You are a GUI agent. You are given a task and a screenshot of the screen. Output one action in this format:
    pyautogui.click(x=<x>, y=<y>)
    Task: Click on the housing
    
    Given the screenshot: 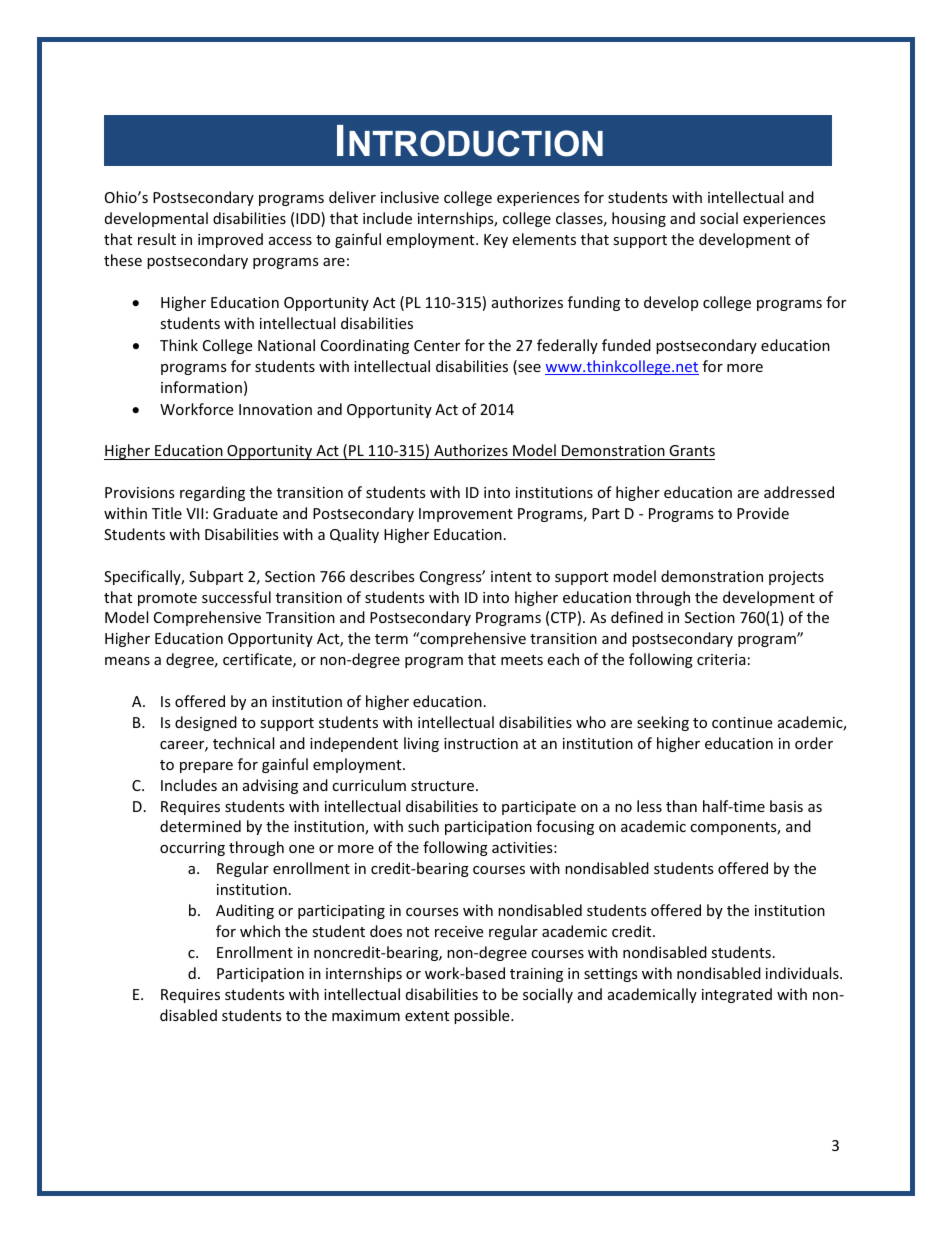 What is the action you would take?
    pyautogui.click(x=639, y=219)
